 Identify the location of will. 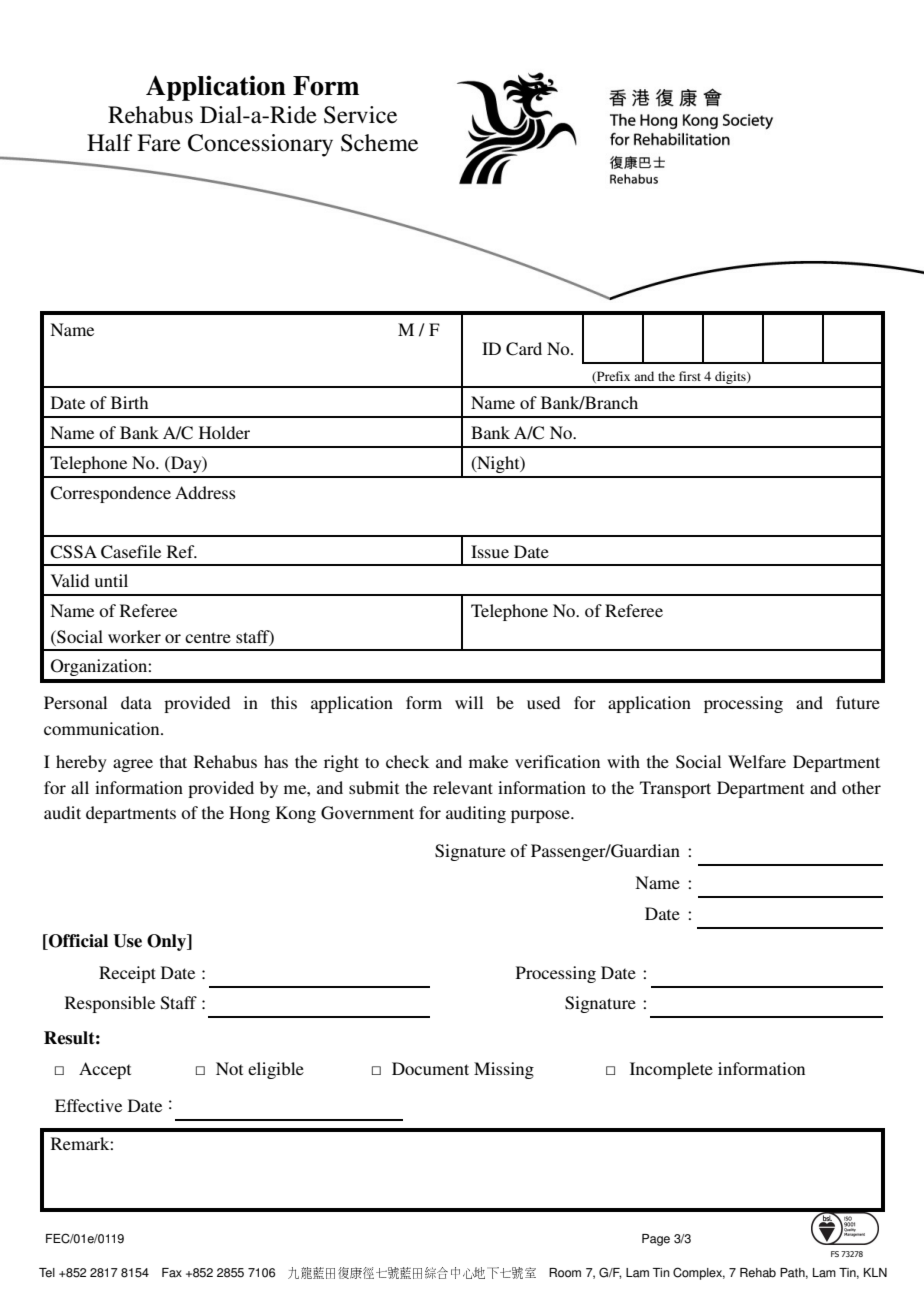
(469, 702).
